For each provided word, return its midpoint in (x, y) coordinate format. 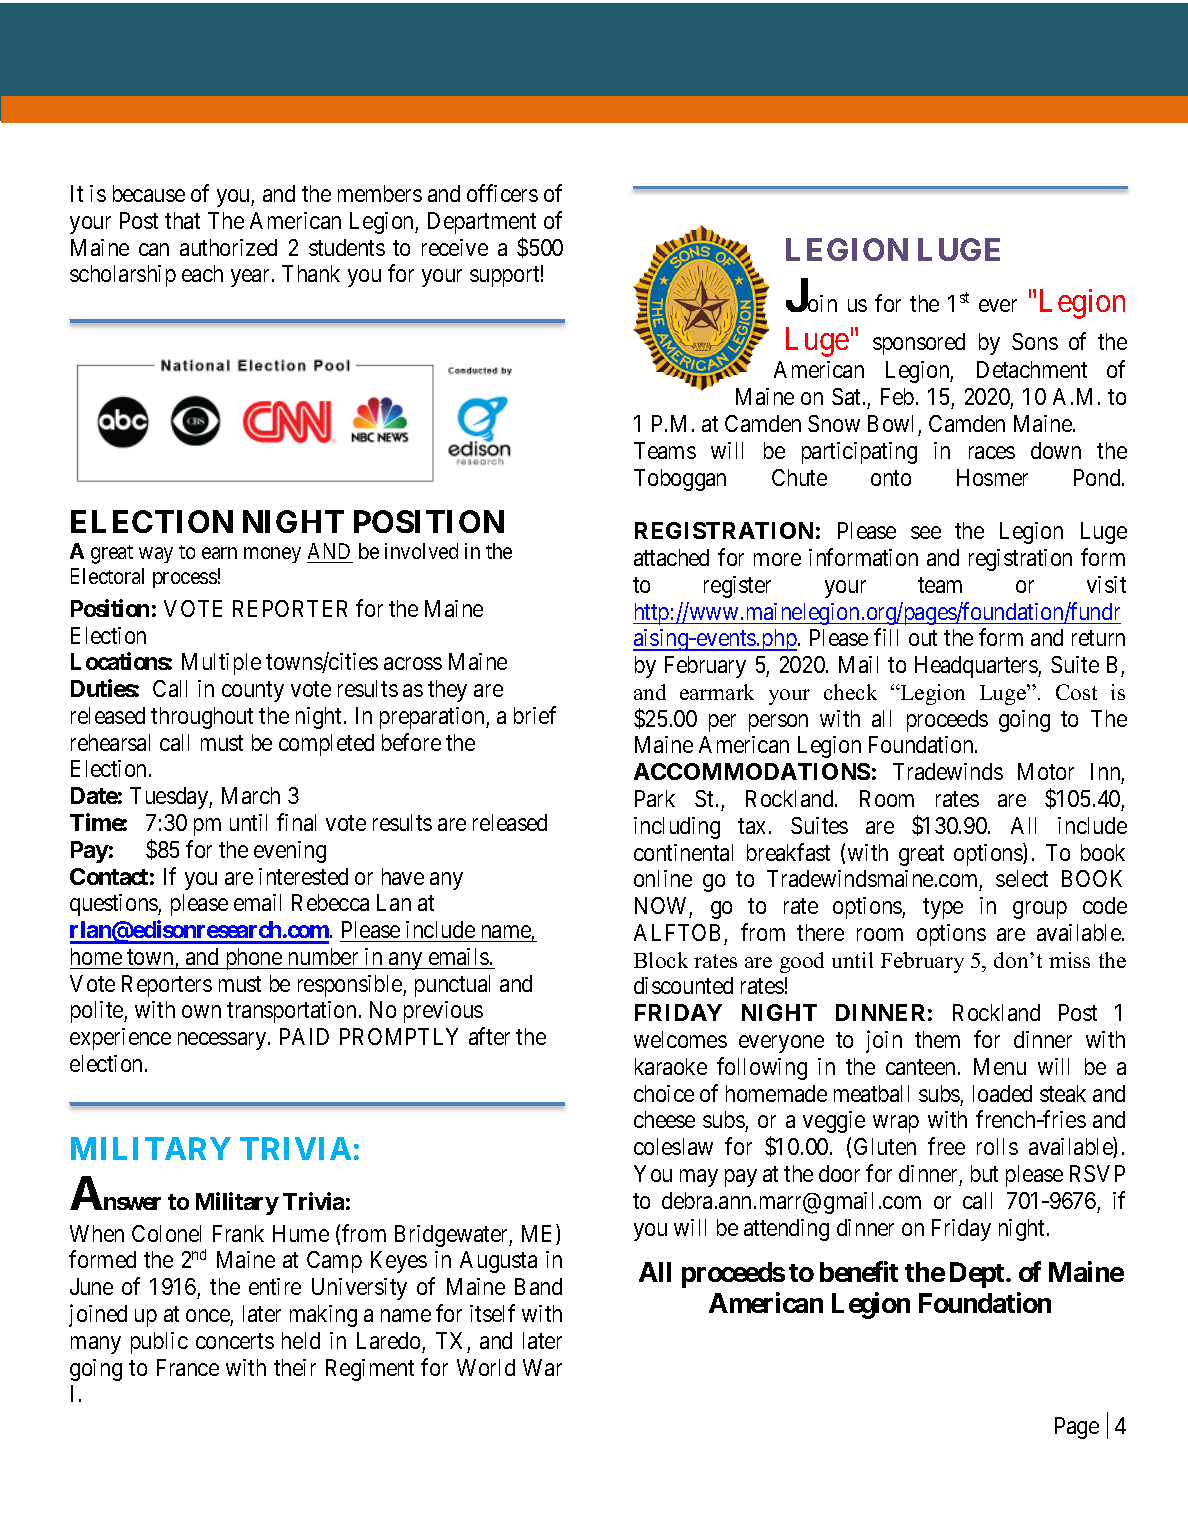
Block (661, 960)
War (542, 1367)
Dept (978, 1275)
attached (671, 557)
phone (253, 959)
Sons (1035, 341)
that (182, 220)
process (185, 580)
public (159, 1343)
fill (886, 637)
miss (1069, 960)
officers (502, 193)
